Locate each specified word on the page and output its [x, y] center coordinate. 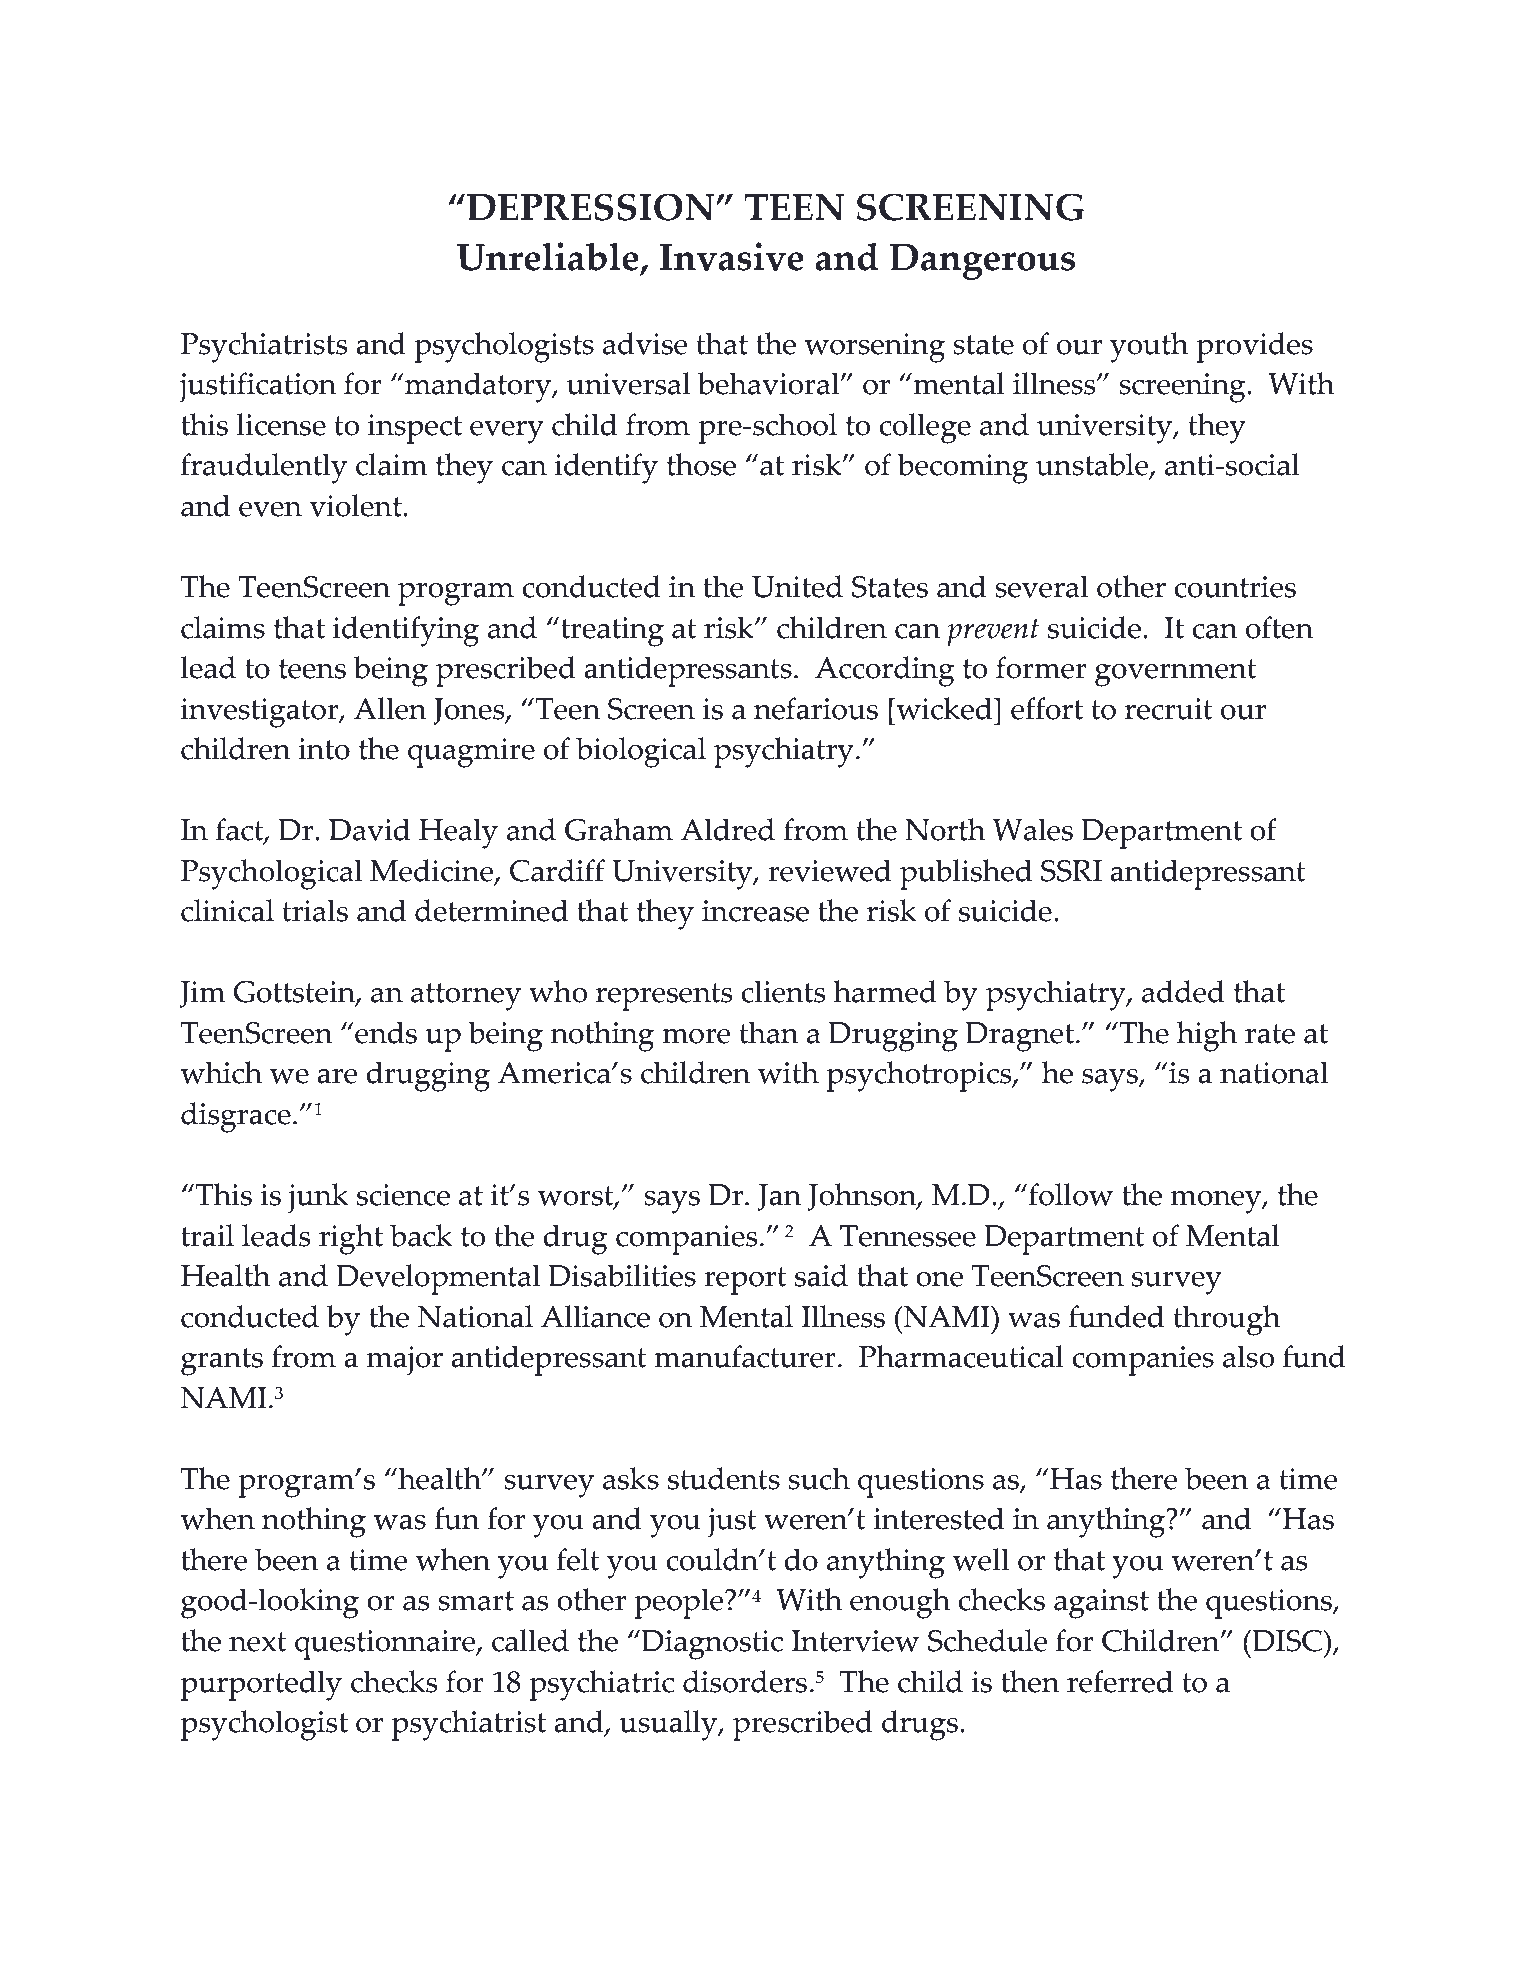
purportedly [261, 1685]
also [1248, 1356]
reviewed [829, 870]
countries [1235, 587]
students [724, 1478]
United [797, 586]
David [369, 829]
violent [357, 505]
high [1207, 1036]
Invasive [732, 256]
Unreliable [549, 258]
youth [1149, 347]
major [405, 1361]
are [337, 1076]
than [769, 1032]
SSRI [1071, 871]
